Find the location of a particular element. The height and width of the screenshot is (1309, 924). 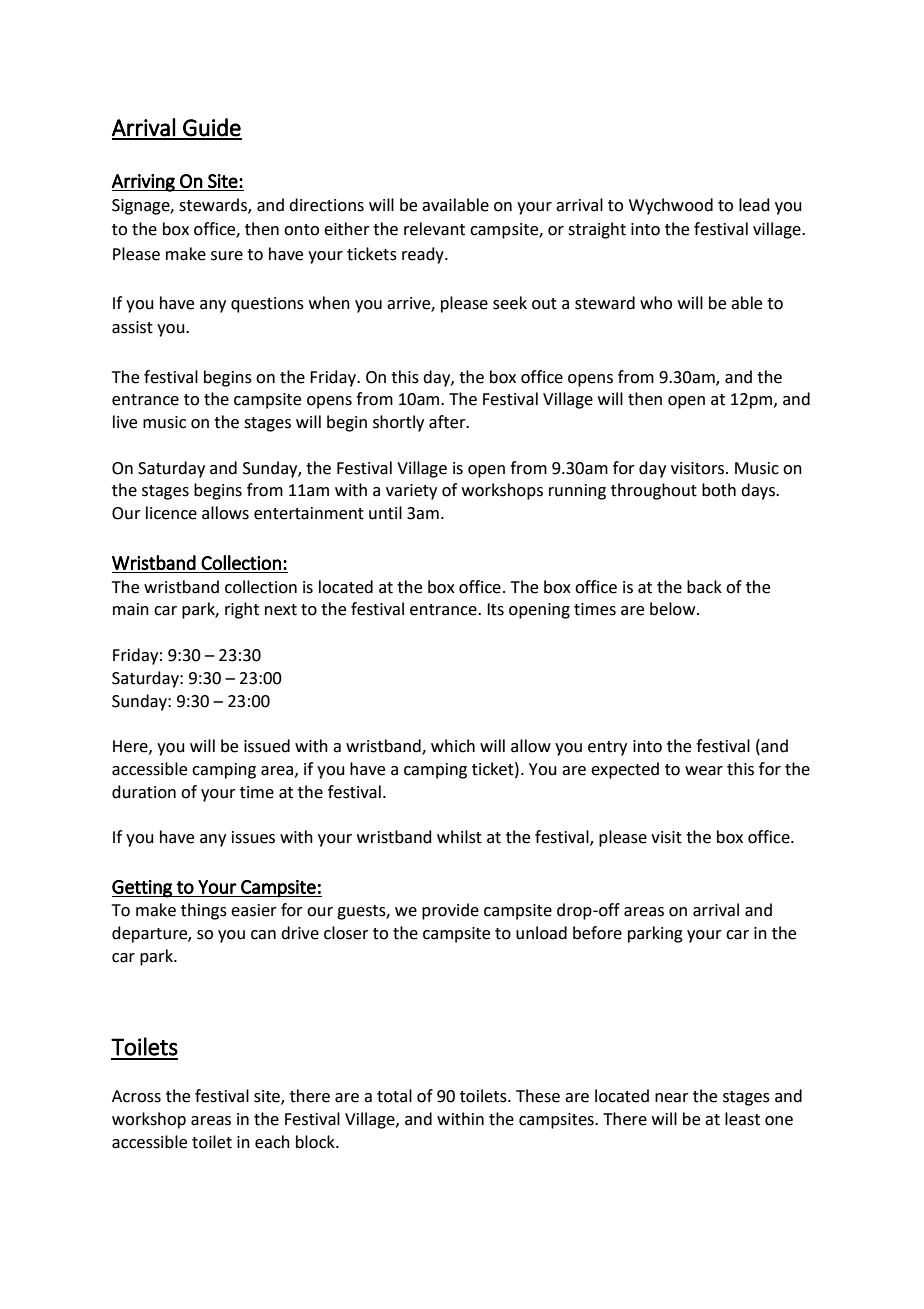

right is located at coordinates (242, 610).
